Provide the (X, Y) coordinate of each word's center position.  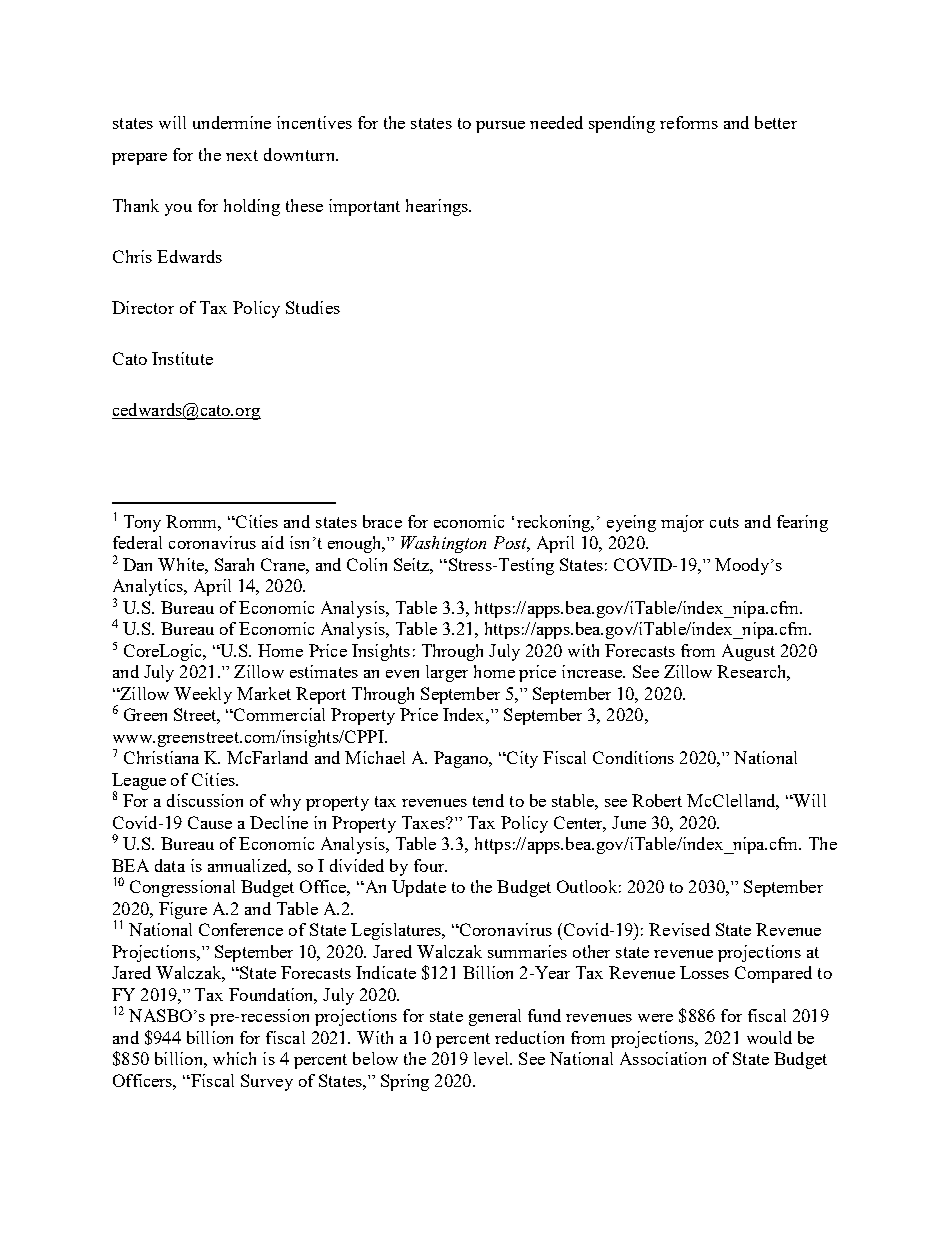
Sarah (234, 564)
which (234, 1058)
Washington (443, 544)
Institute (182, 358)
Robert (657, 800)
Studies (313, 307)
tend (488, 800)
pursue (500, 127)
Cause (210, 822)
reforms (689, 122)
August (748, 652)
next (242, 155)
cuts (724, 522)
